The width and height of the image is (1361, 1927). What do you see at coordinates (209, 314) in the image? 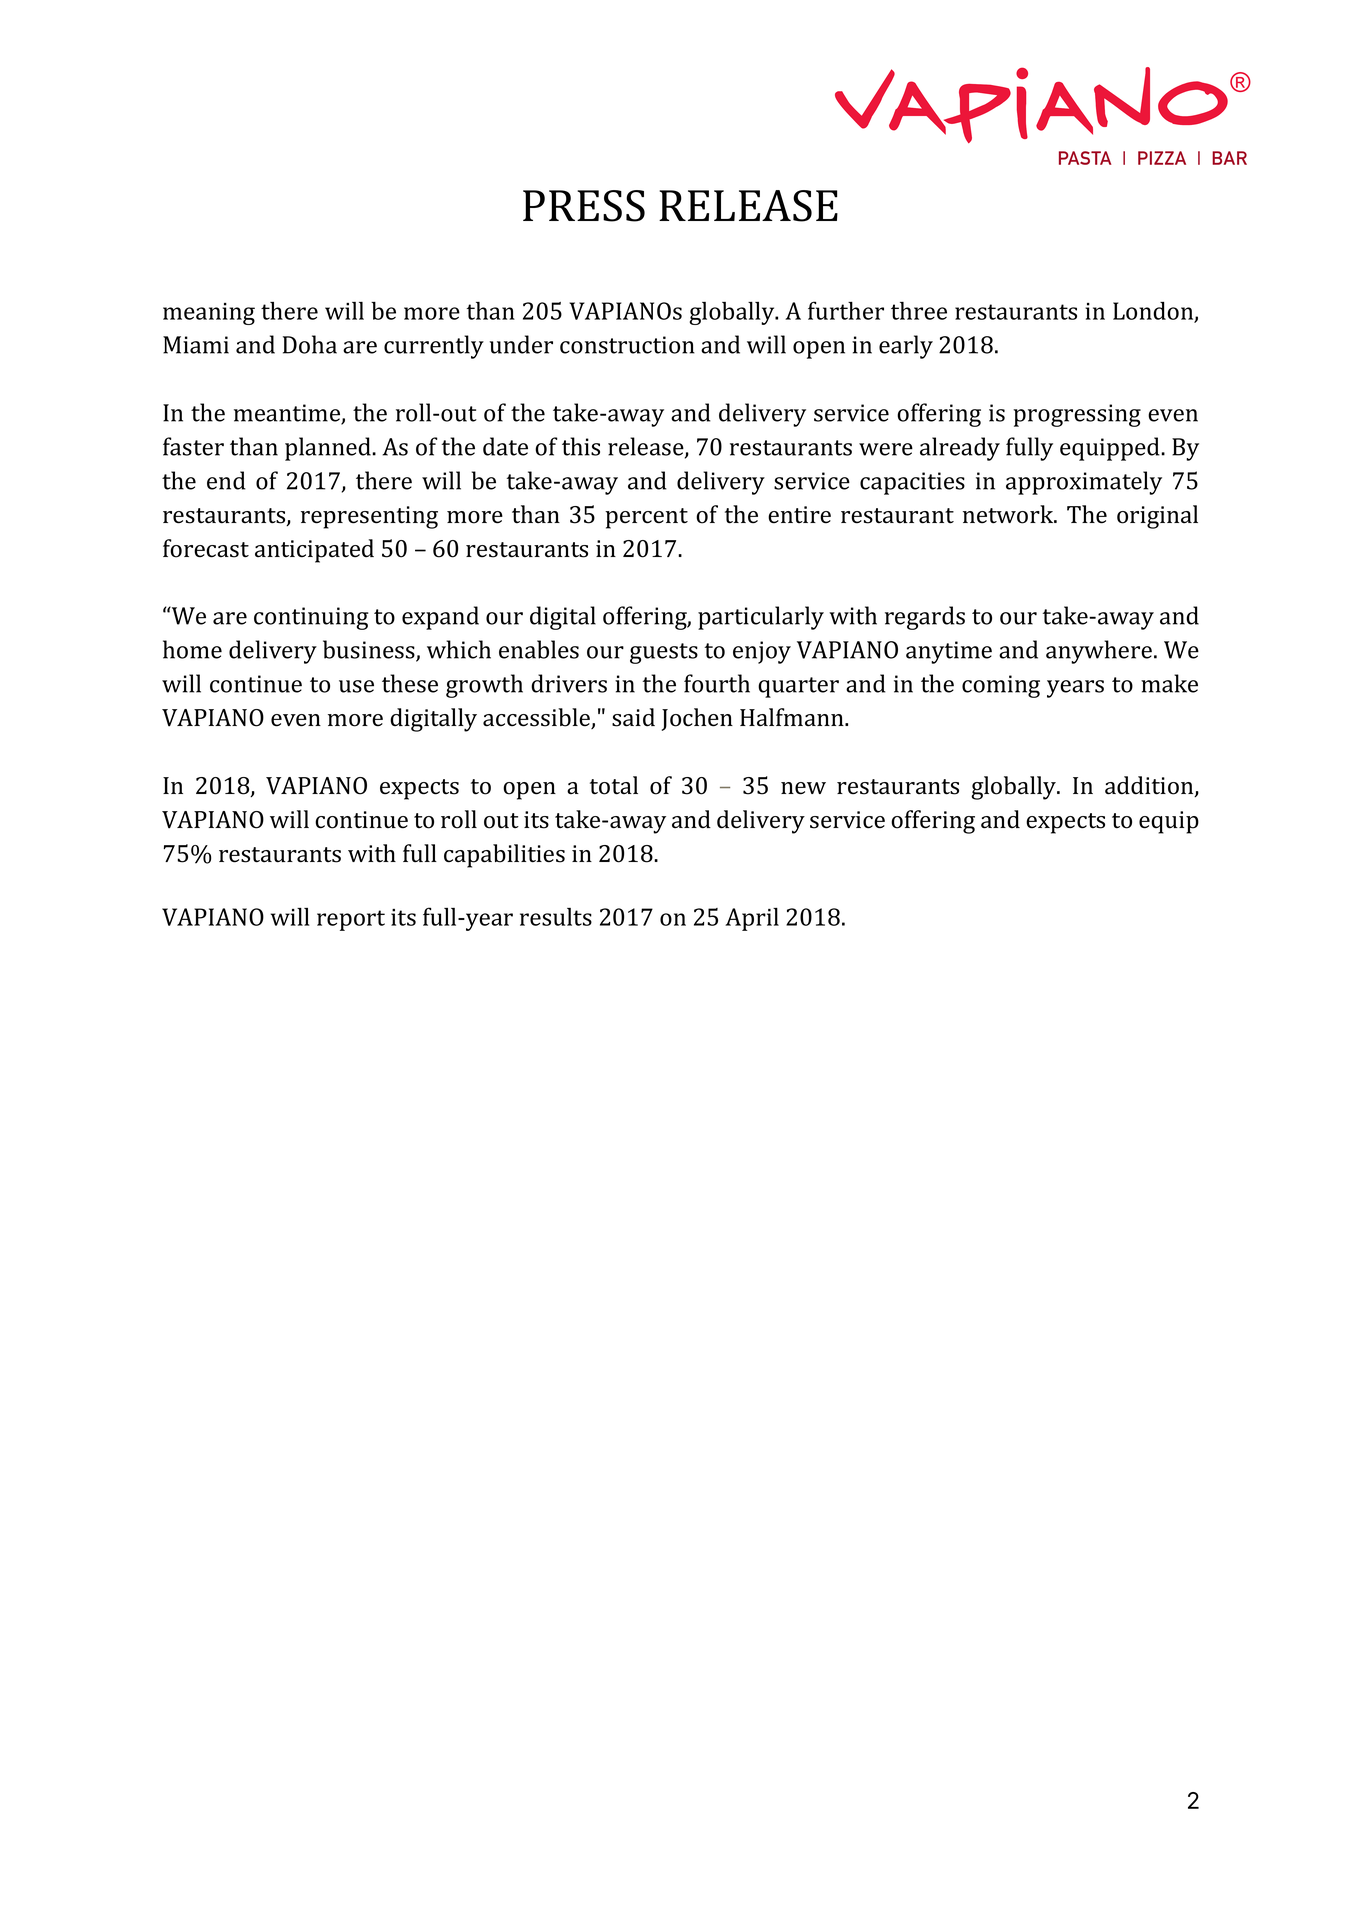
I see `meaning` at bounding box center [209, 314].
